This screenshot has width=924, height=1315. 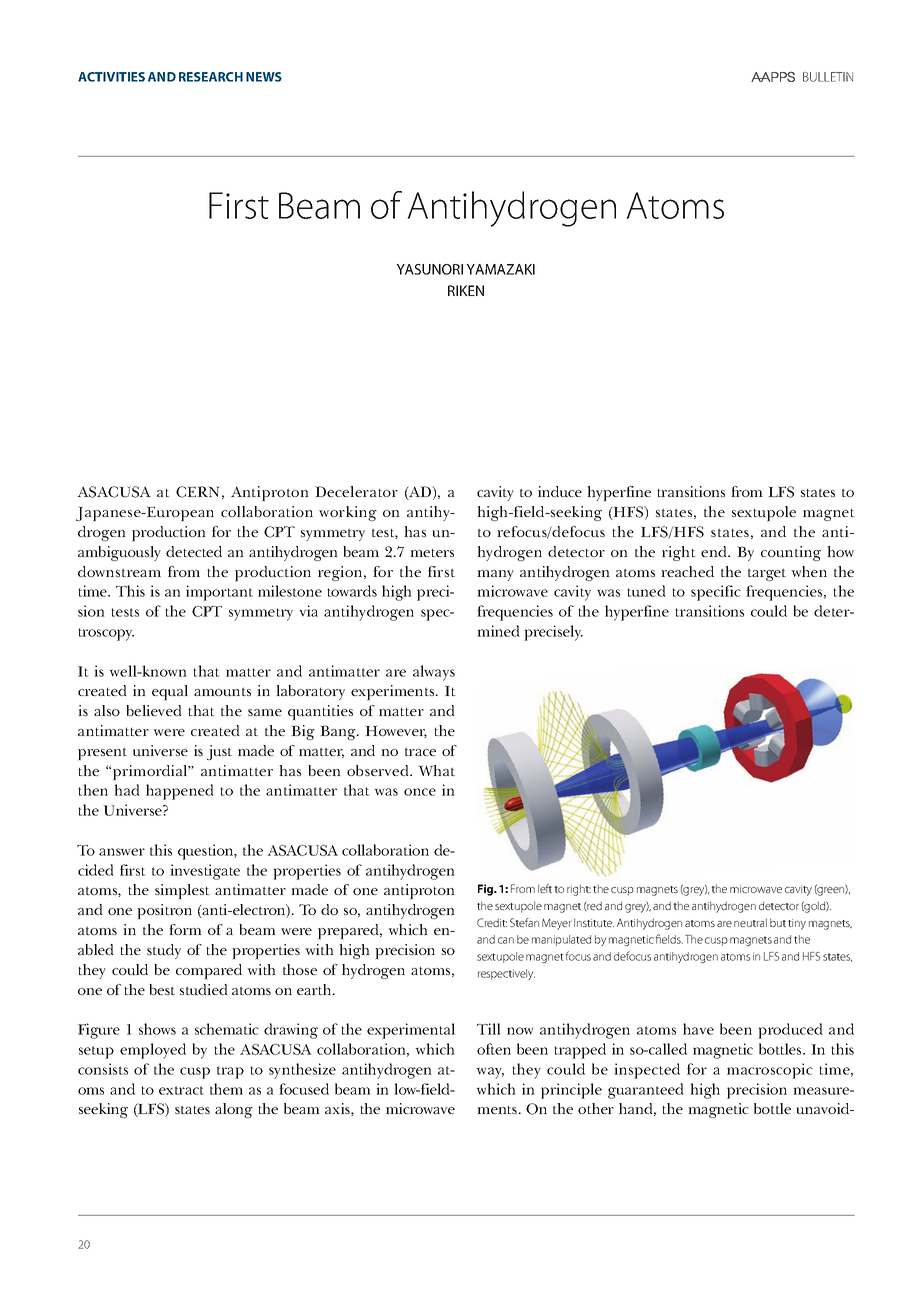 What do you see at coordinates (494, 1049) in the screenshot?
I see `often` at bounding box center [494, 1049].
